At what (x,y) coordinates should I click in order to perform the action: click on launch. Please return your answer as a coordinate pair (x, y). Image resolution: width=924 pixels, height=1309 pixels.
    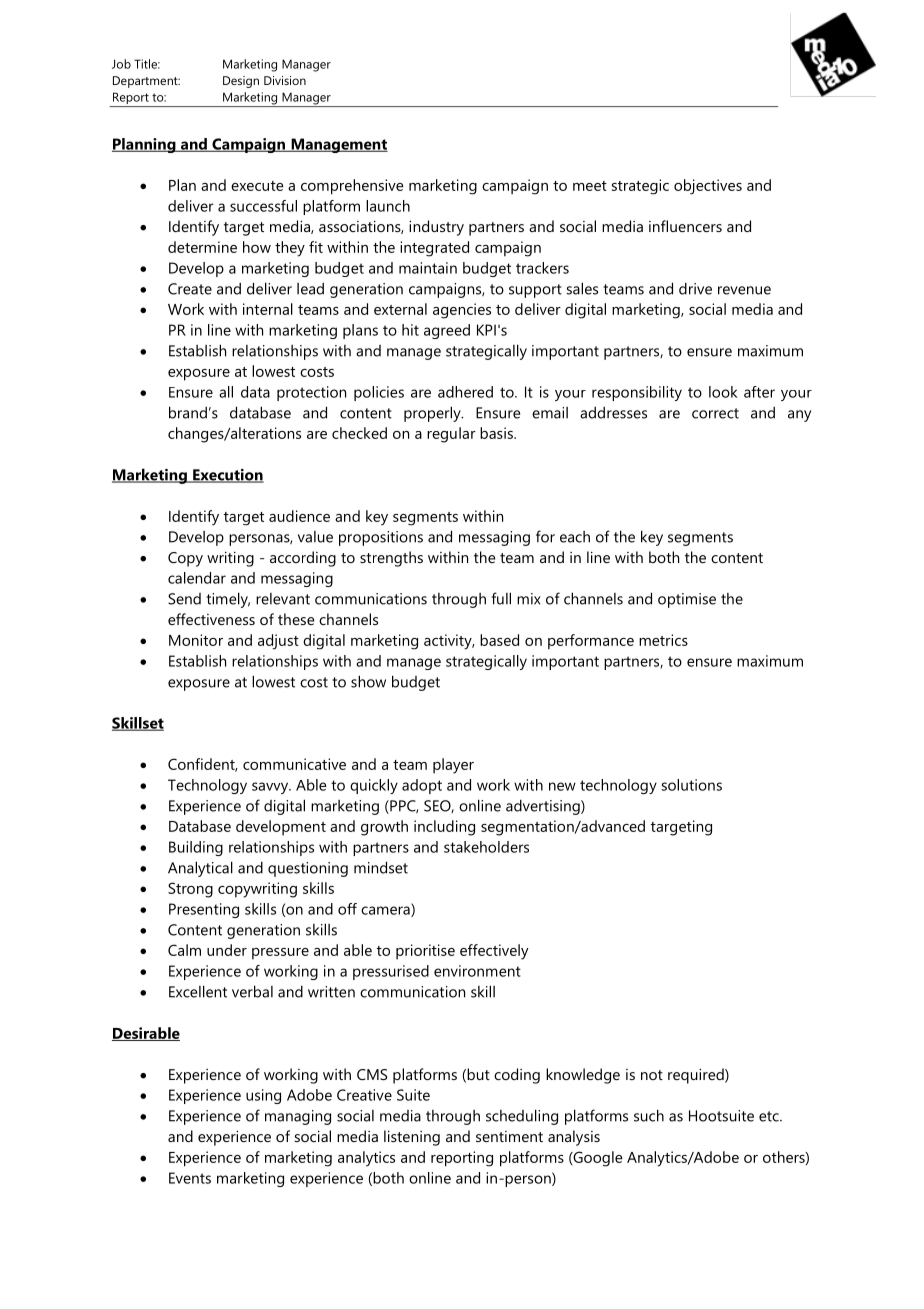
    Looking at the image, I should click on (388, 206).
